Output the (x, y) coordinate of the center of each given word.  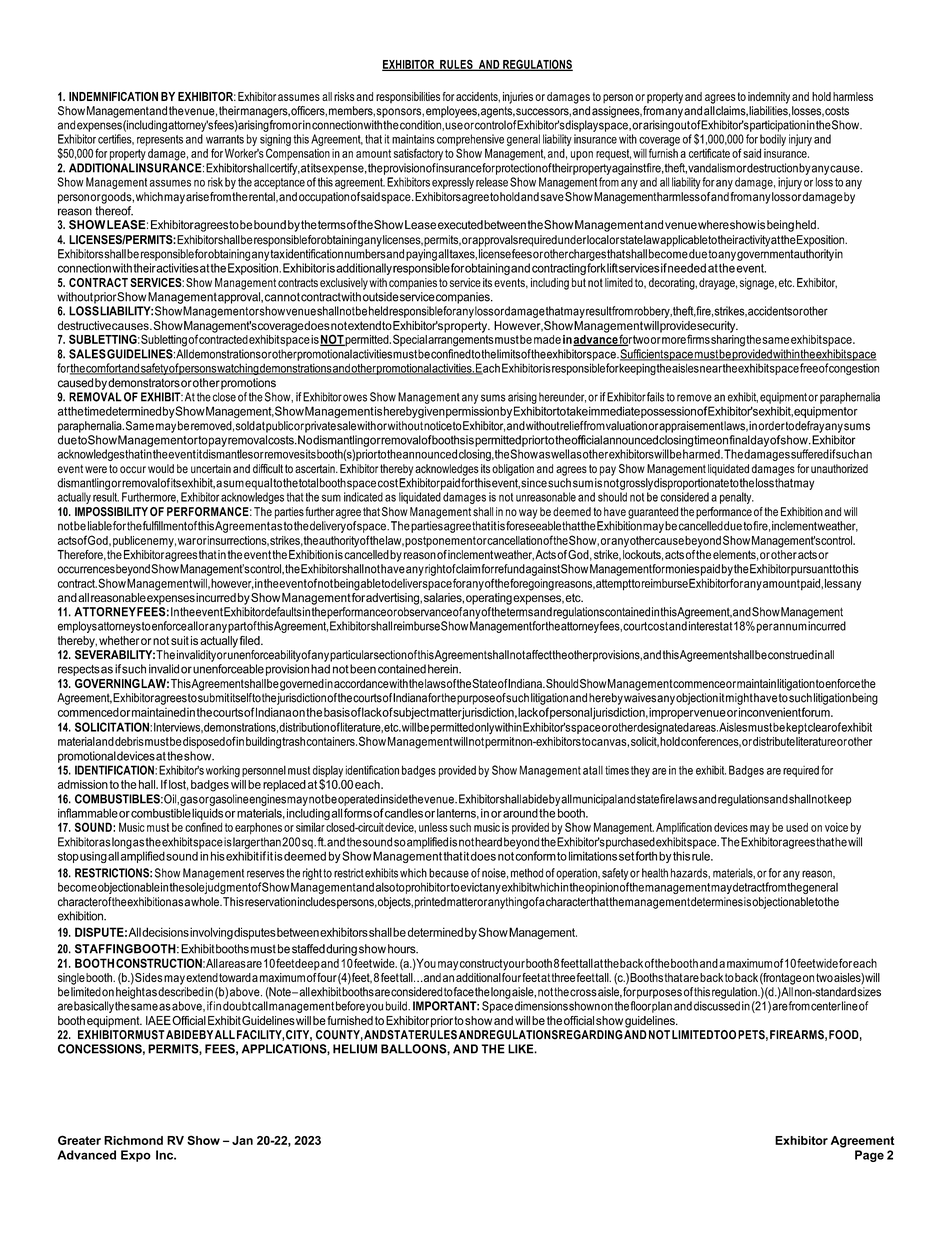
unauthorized (839, 469)
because (449, 873)
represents (160, 140)
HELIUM (355, 1049)
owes (355, 398)
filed (251, 640)
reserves (266, 874)
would (161, 469)
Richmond (133, 1140)
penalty (737, 498)
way (528, 514)
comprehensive (470, 140)
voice (836, 827)
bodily (773, 141)
